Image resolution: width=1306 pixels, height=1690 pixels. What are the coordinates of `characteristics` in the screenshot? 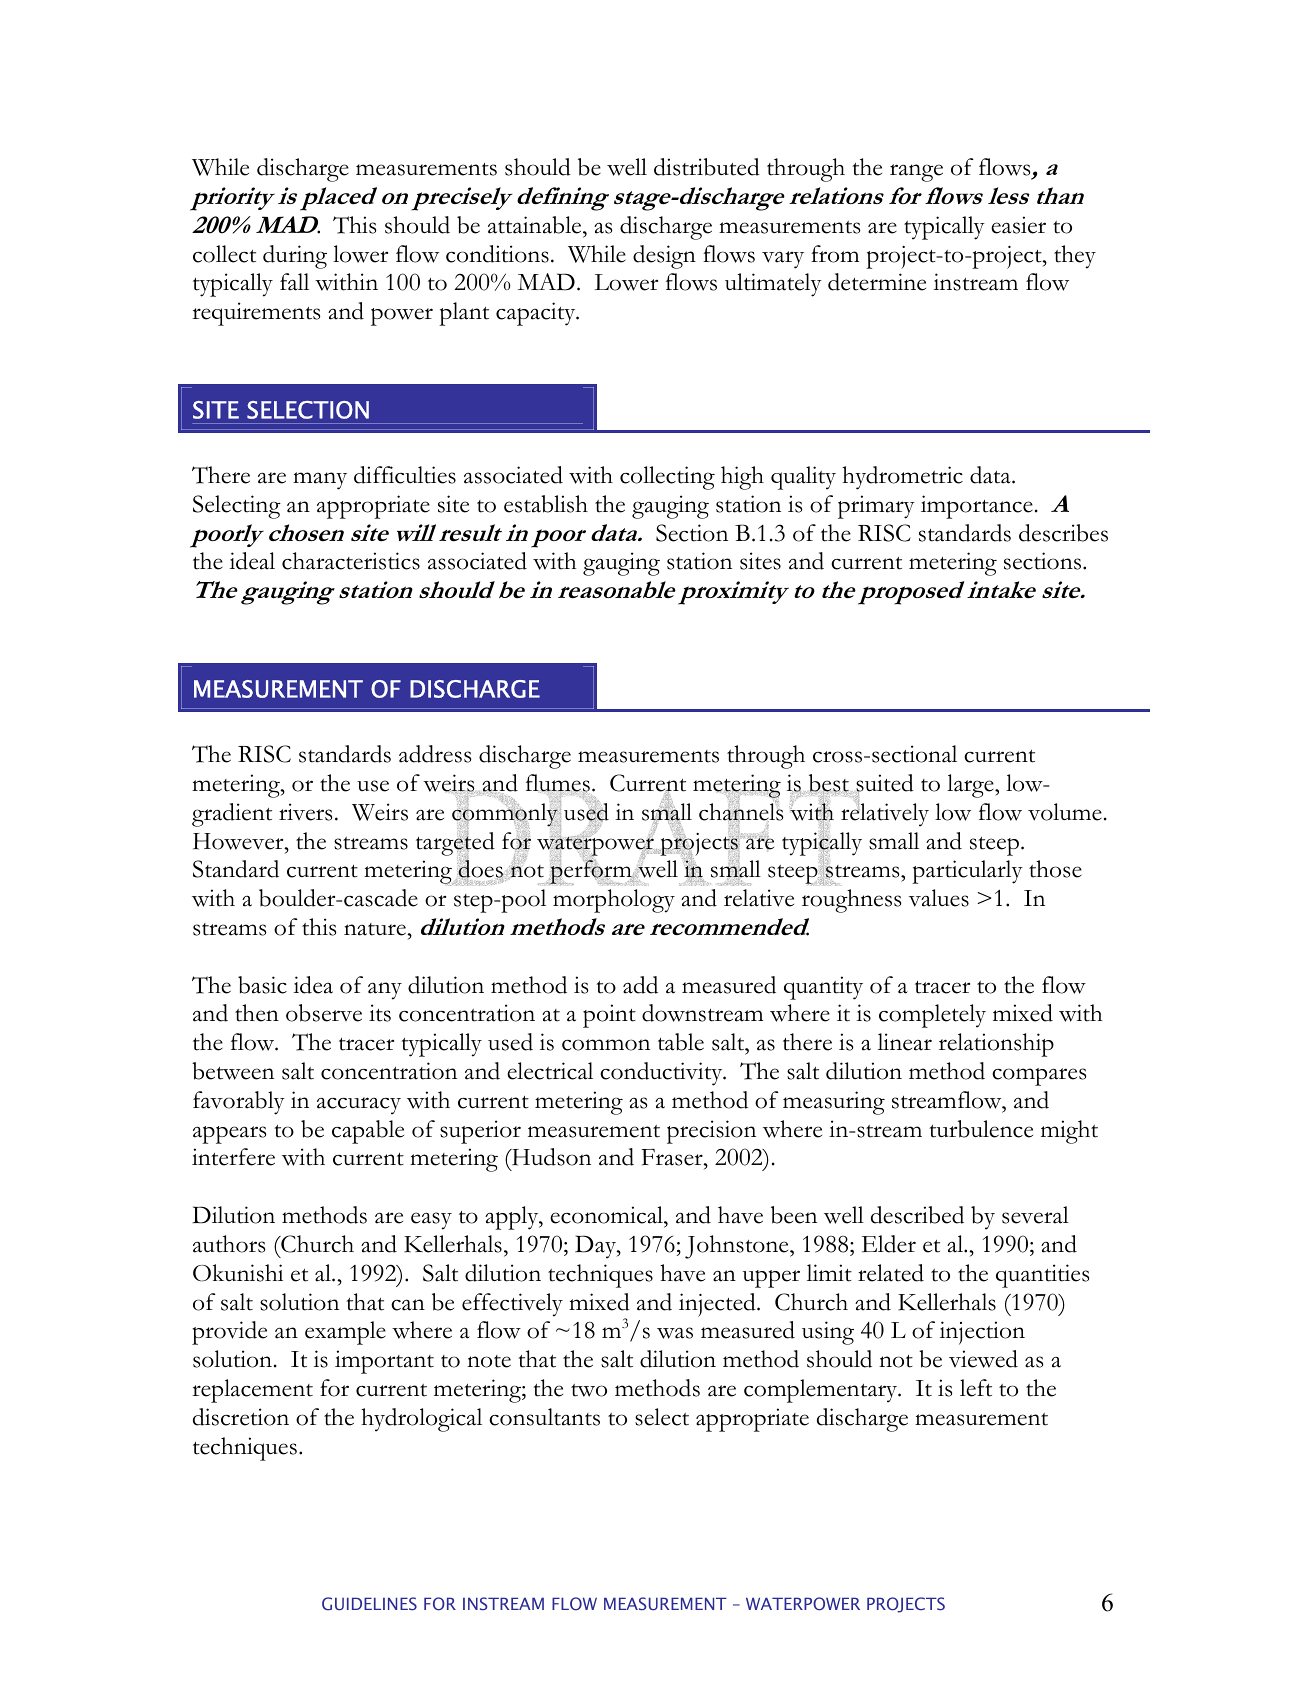 It's located at (351, 561).
